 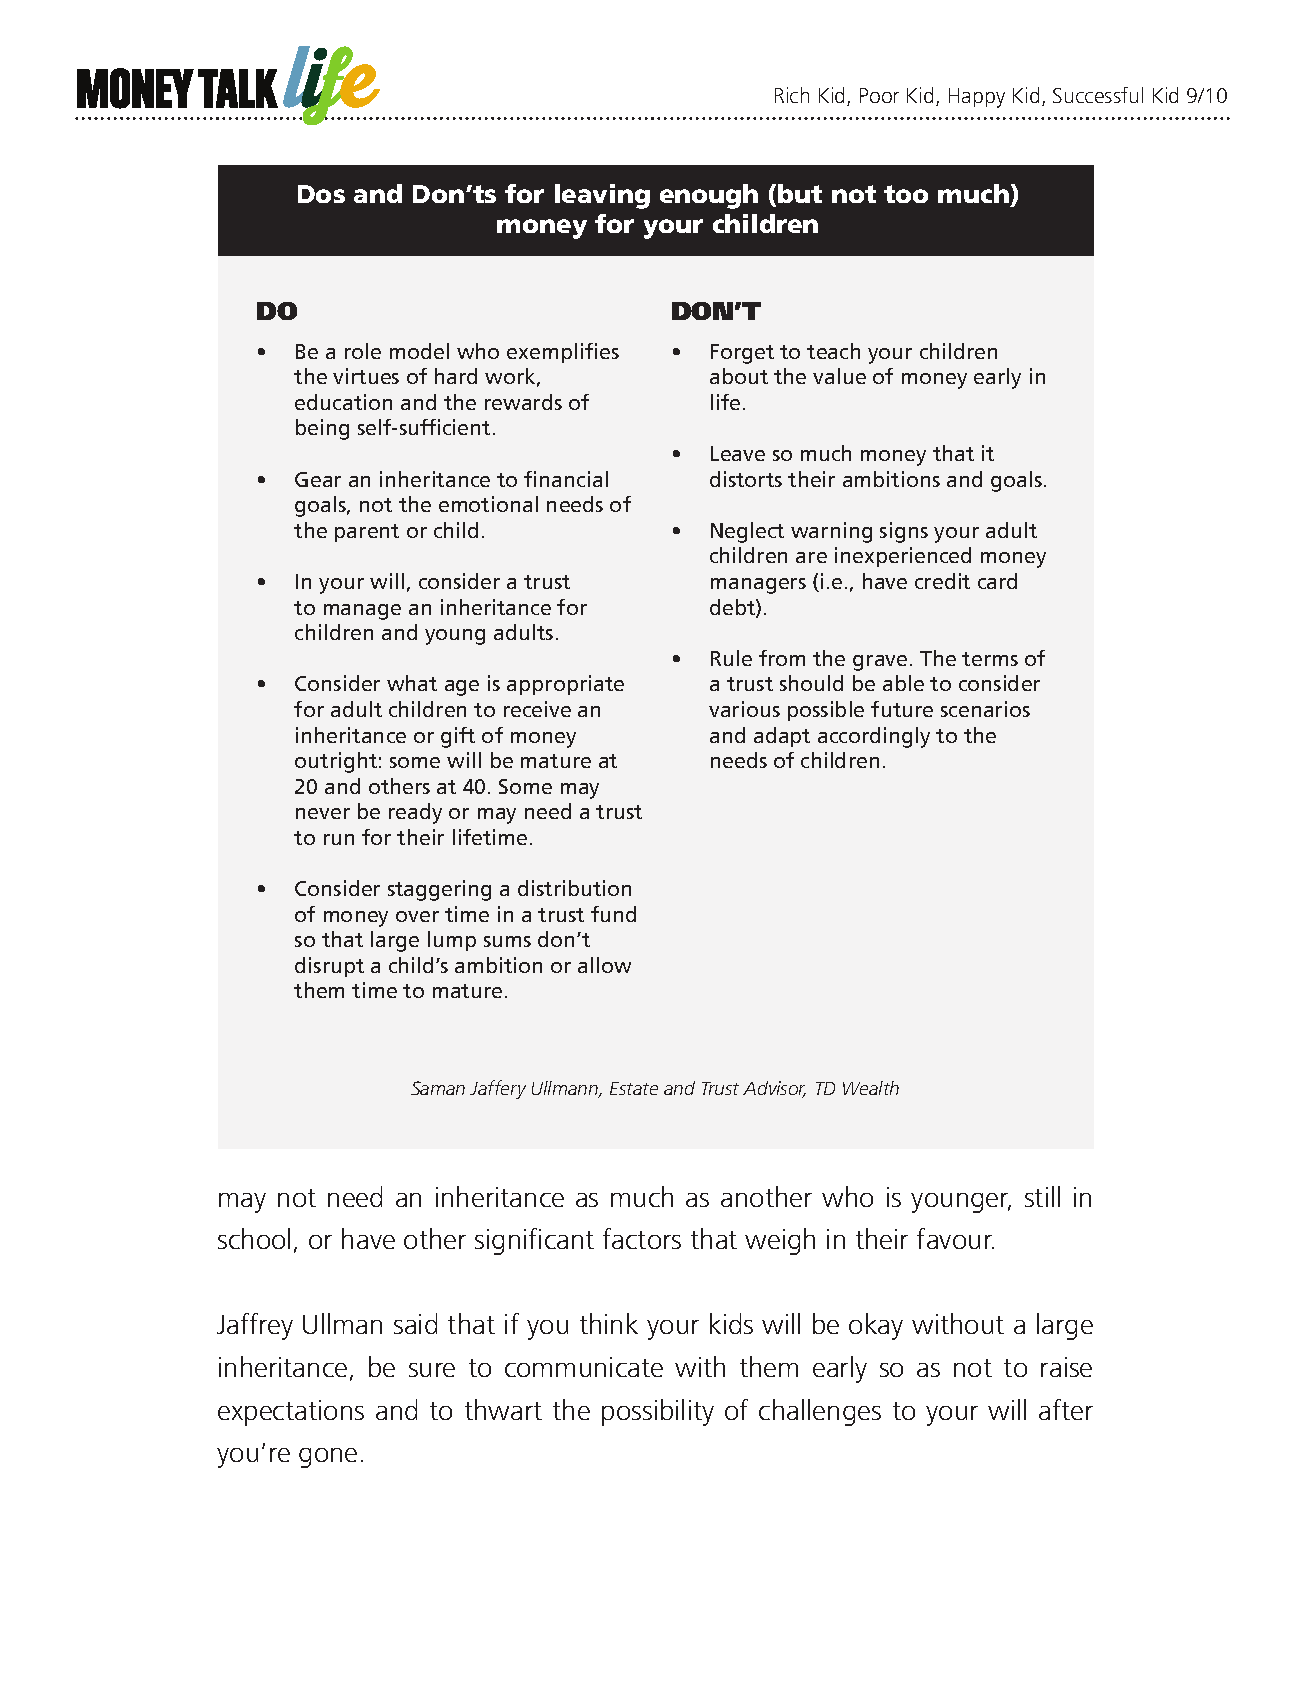 I want to click on Wealth, so click(x=871, y=1088).
